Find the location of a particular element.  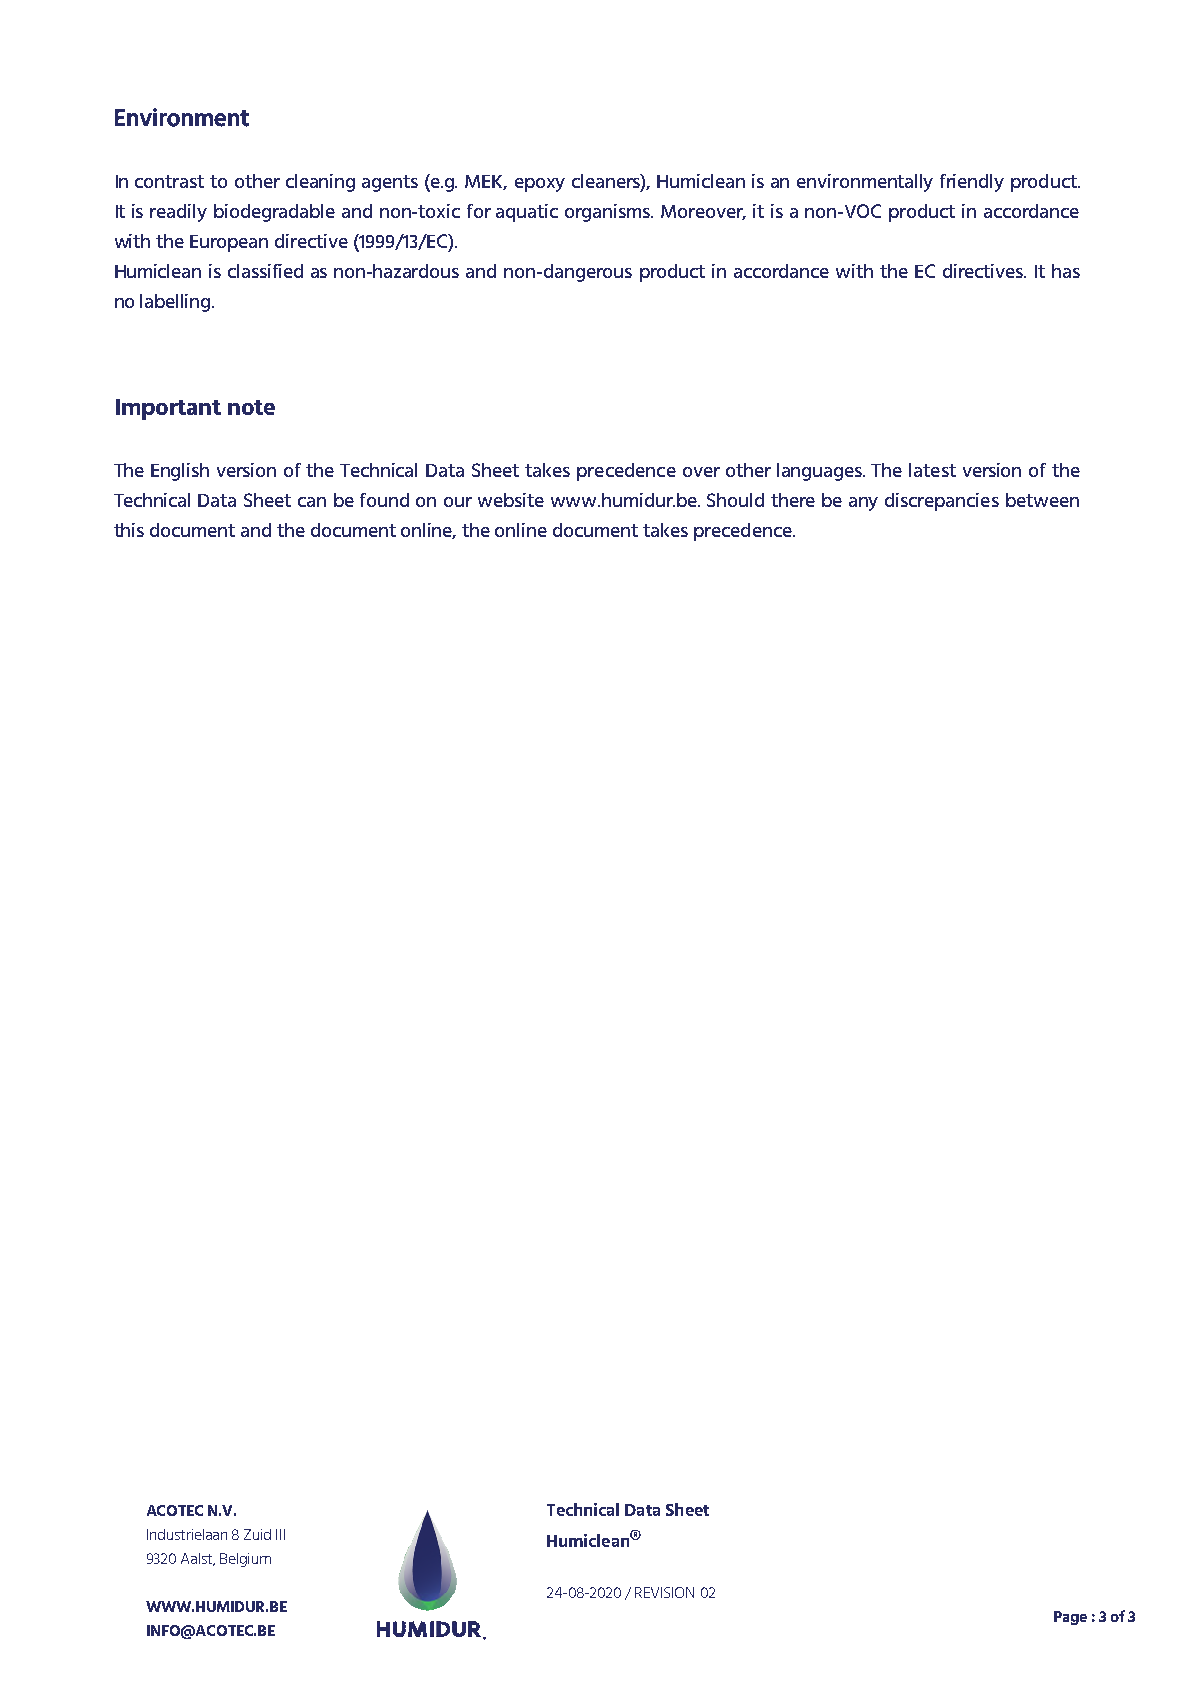

this is located at coordinates (129, 530).
